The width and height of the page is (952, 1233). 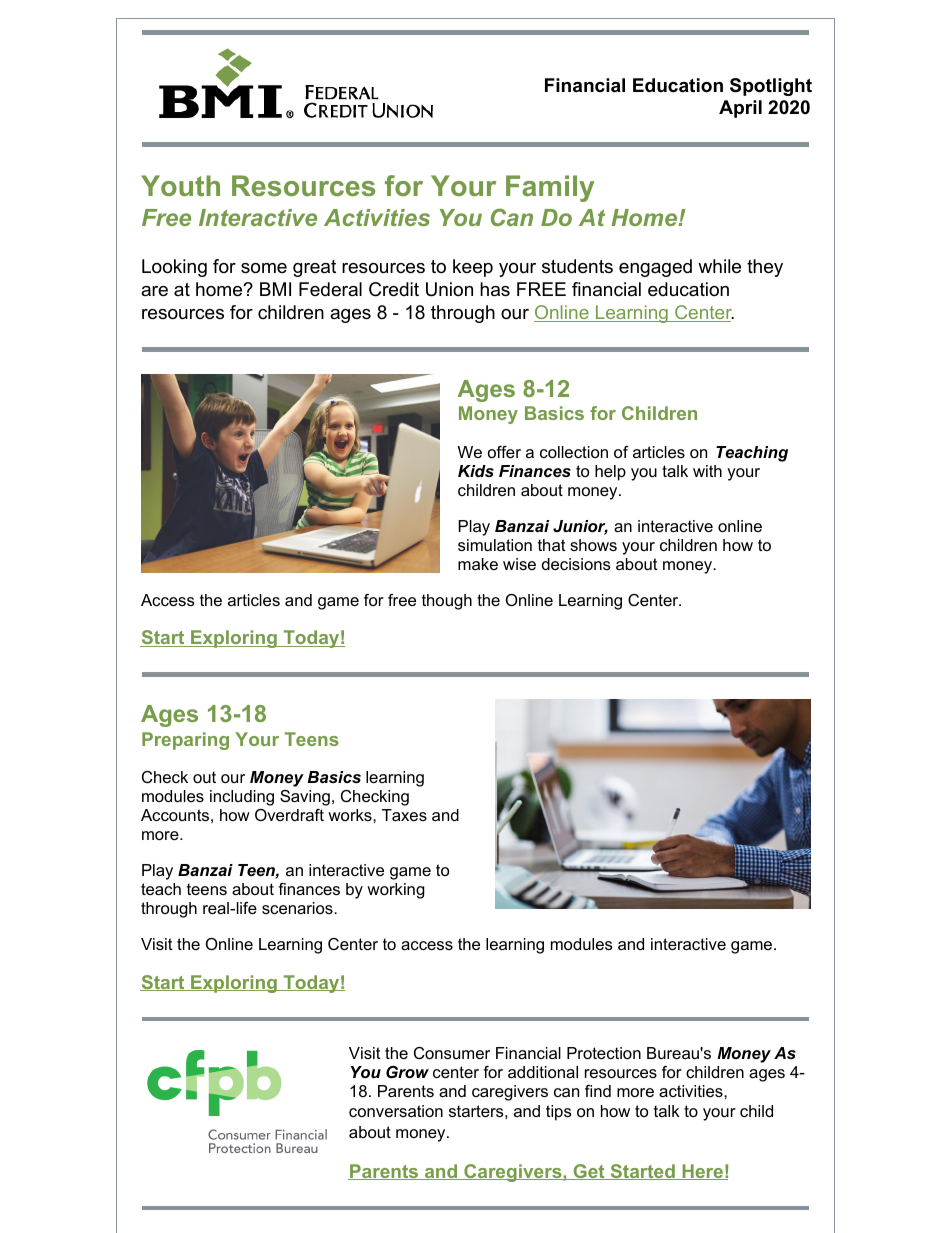 I want to click on BMI, so click(x=275, y=289).
